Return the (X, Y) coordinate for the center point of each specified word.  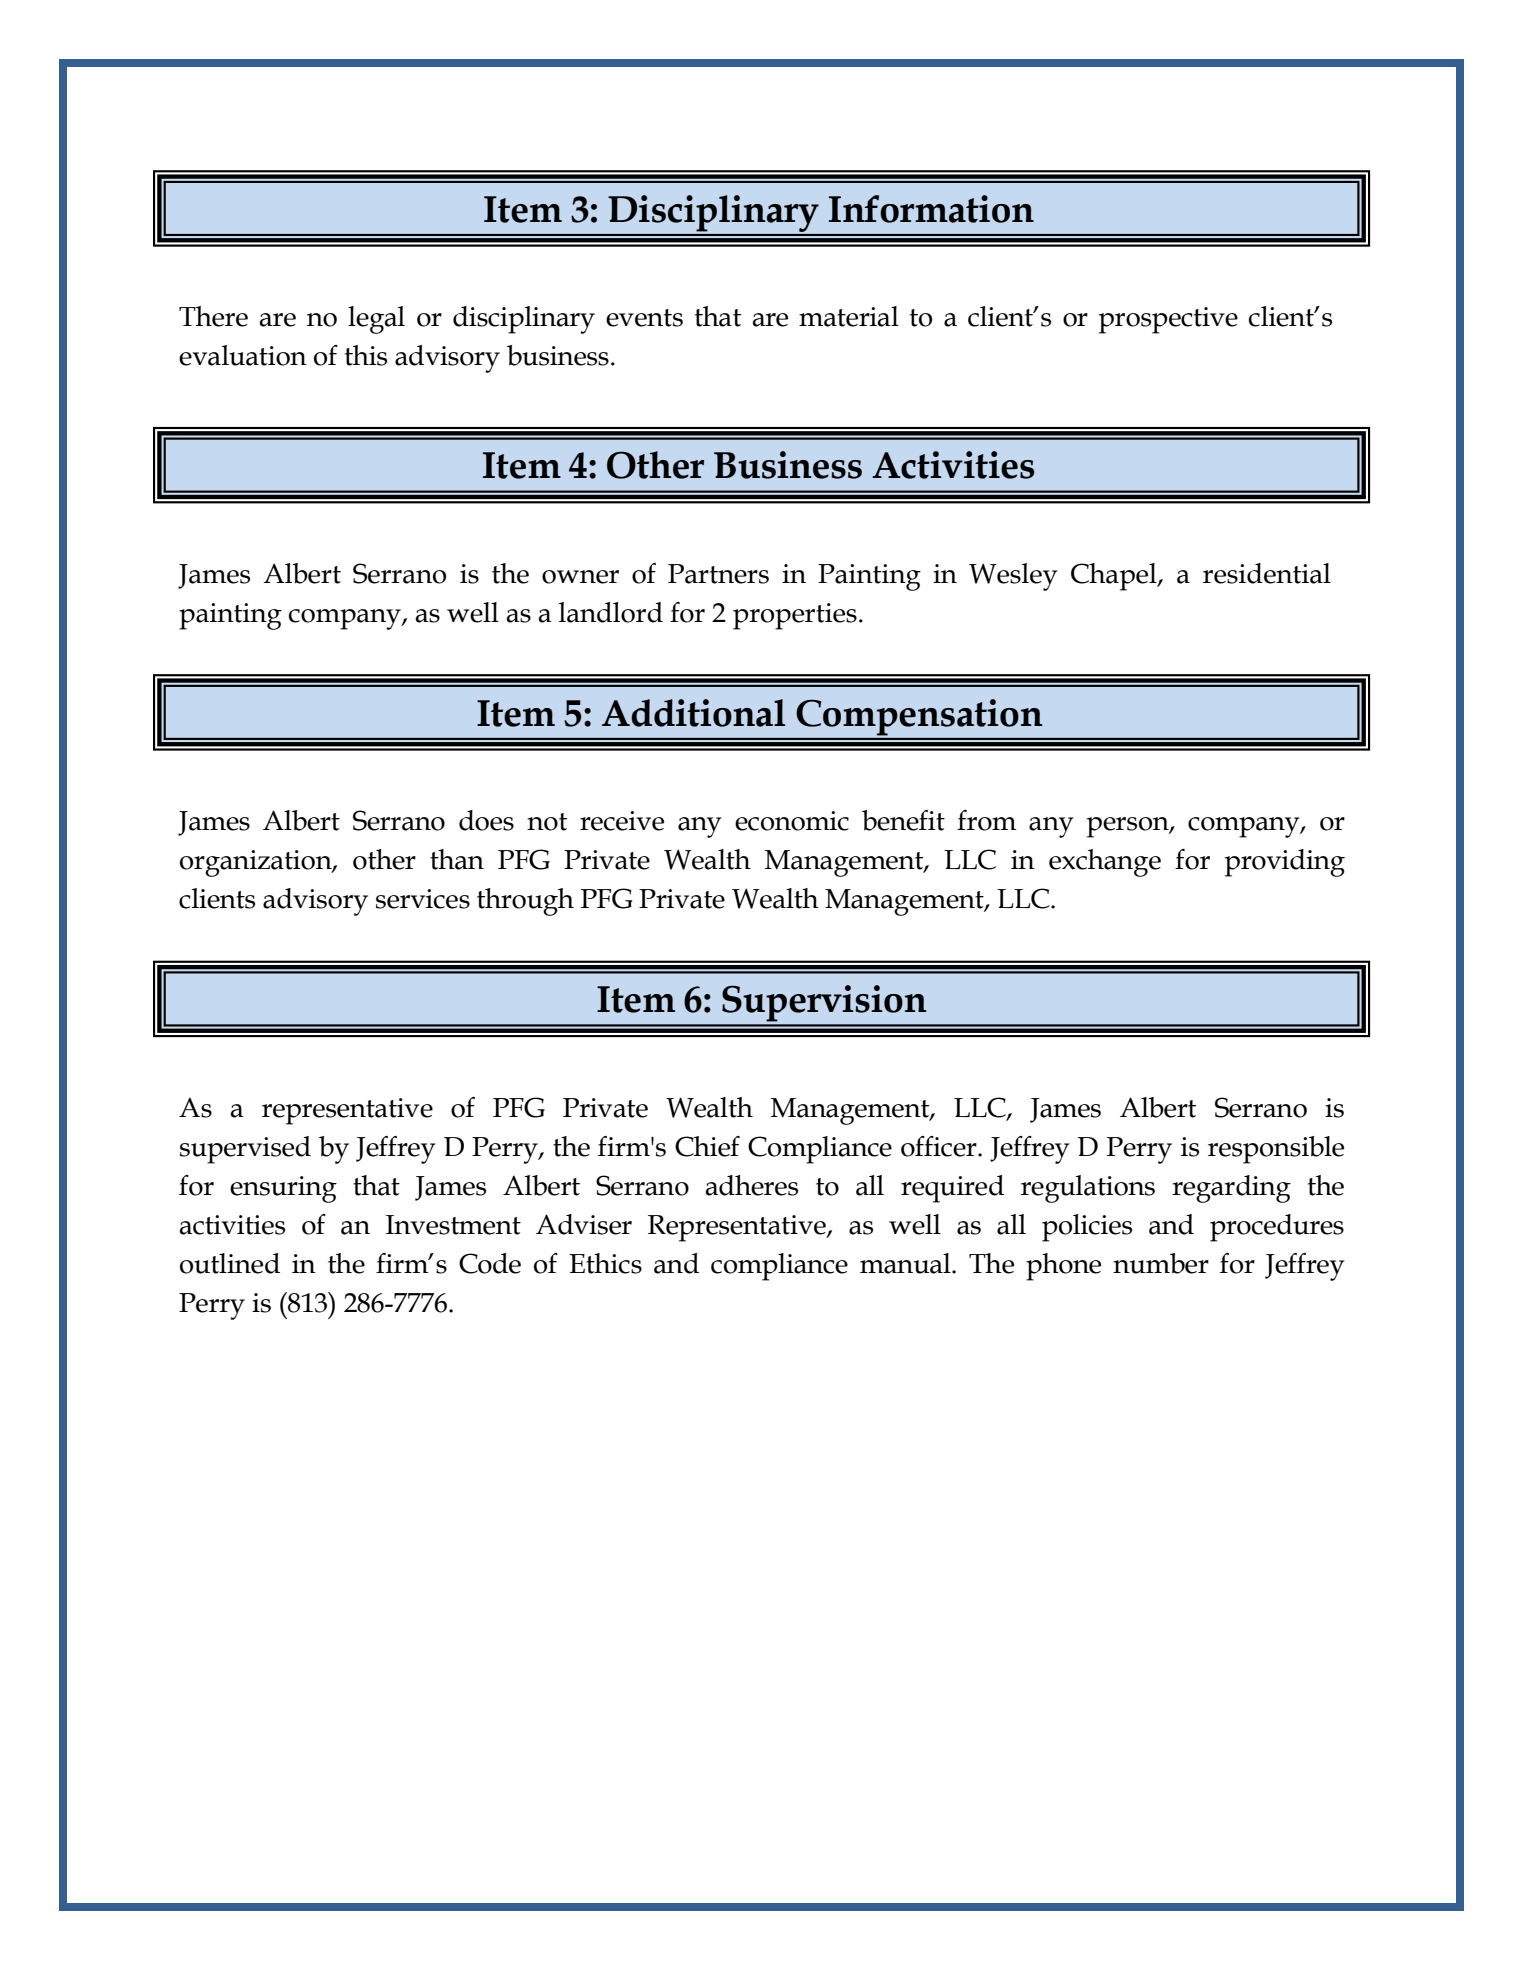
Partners (718, 574)
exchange (1105, 863)
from (987, 820)
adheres (752, 1185)
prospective (1168, 320)
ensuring (283, 1189)
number (1161, 1263)
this (366, 355)
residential (1267, 573)
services (423, 899)
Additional (693, 713)
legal (376, 320)
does (486, 820)
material (849, 316)
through (525, 902)
